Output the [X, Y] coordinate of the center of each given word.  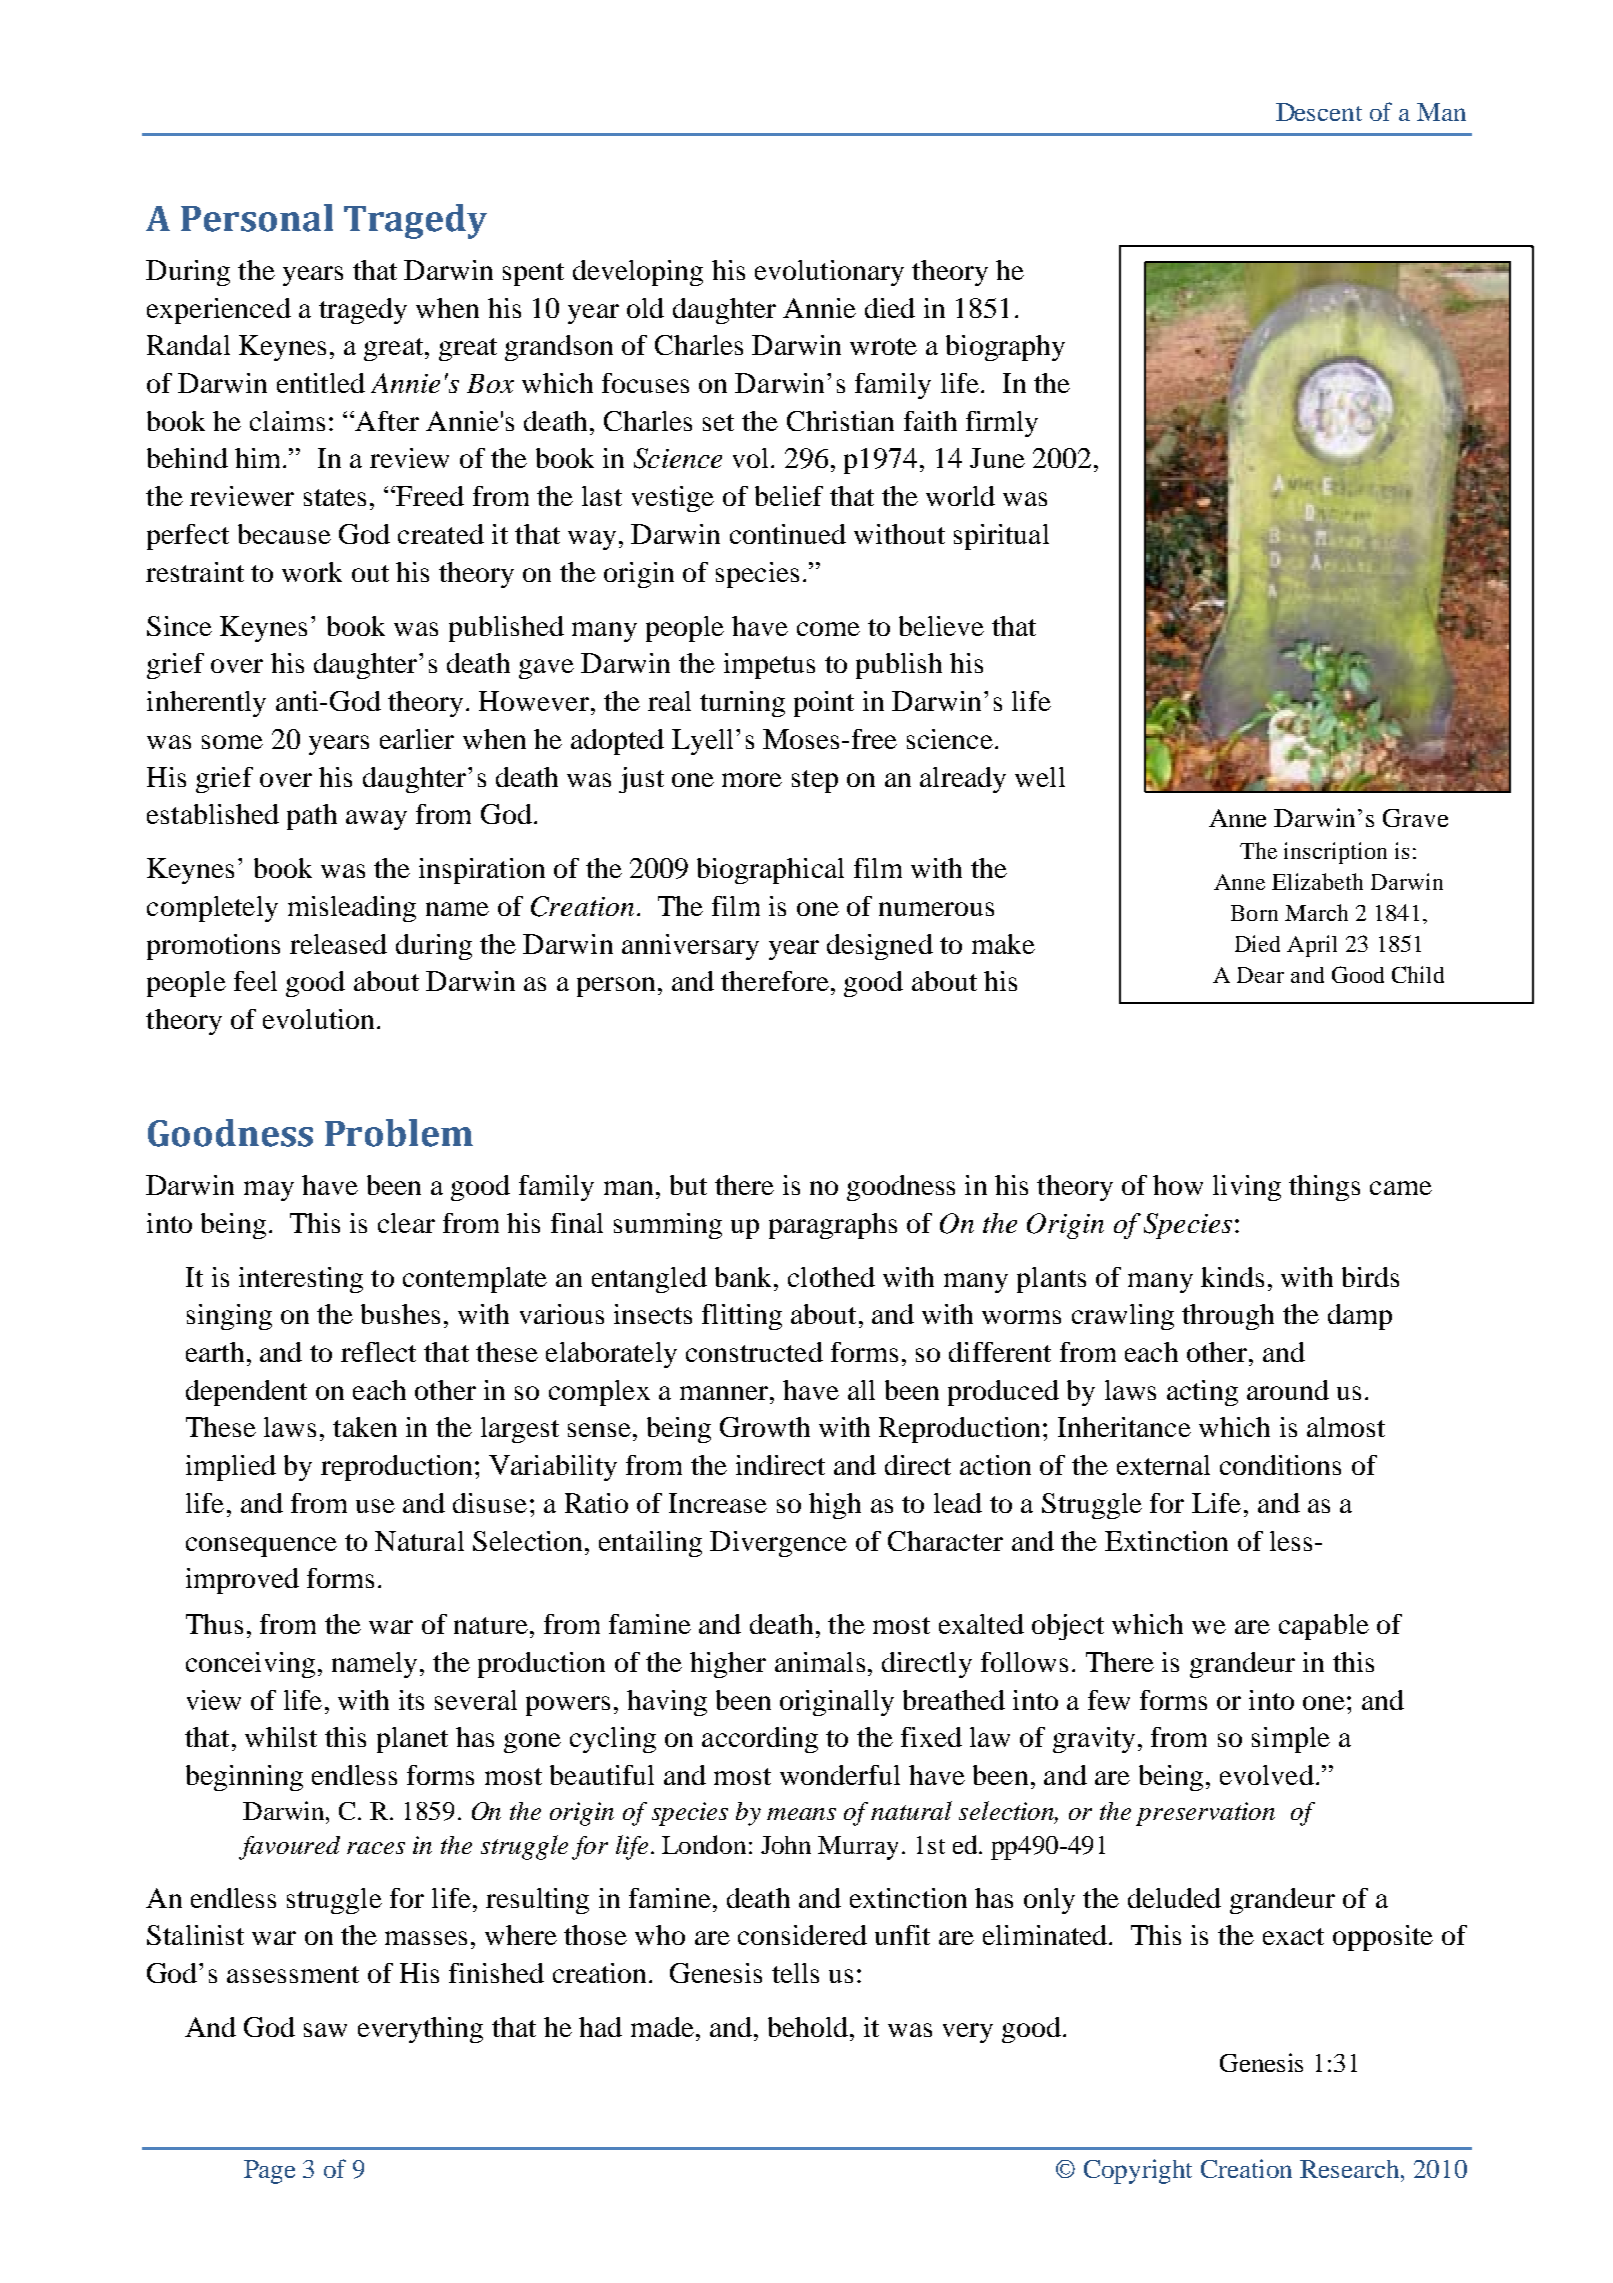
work [312, 572]
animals [820, 1662]
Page [269, 2172]
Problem [399, 1133]
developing [638, 273]
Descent [1319, 112]
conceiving [250, 1665]
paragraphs [833, 1226]
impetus [769, 666]
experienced [219, 311]
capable [1324, 1627]
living [1247, 1188]
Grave [1415, 818]
